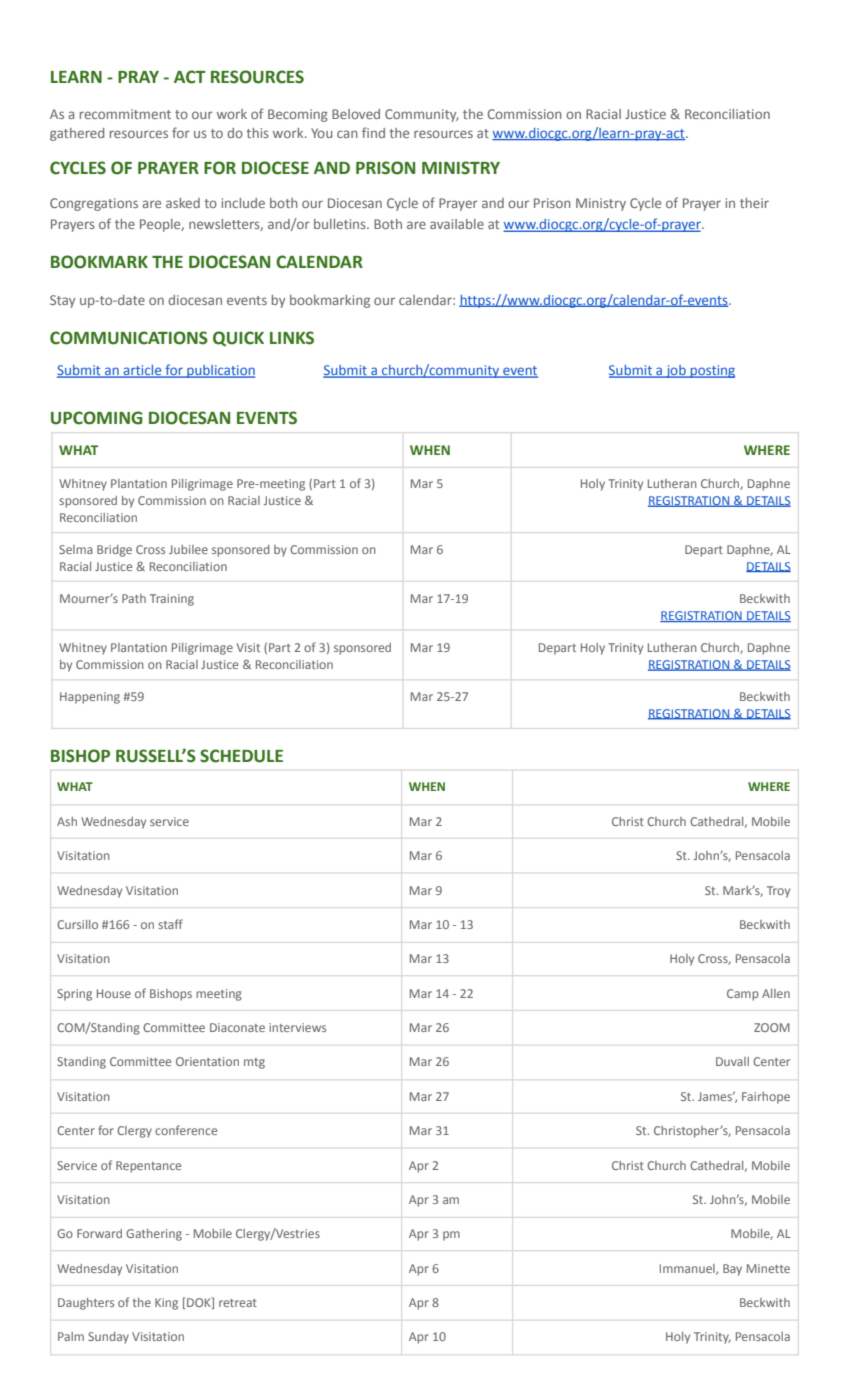  What do you see at coordinates (114, 993) in the page?
I see `House` at bounding box center [114, 993].
